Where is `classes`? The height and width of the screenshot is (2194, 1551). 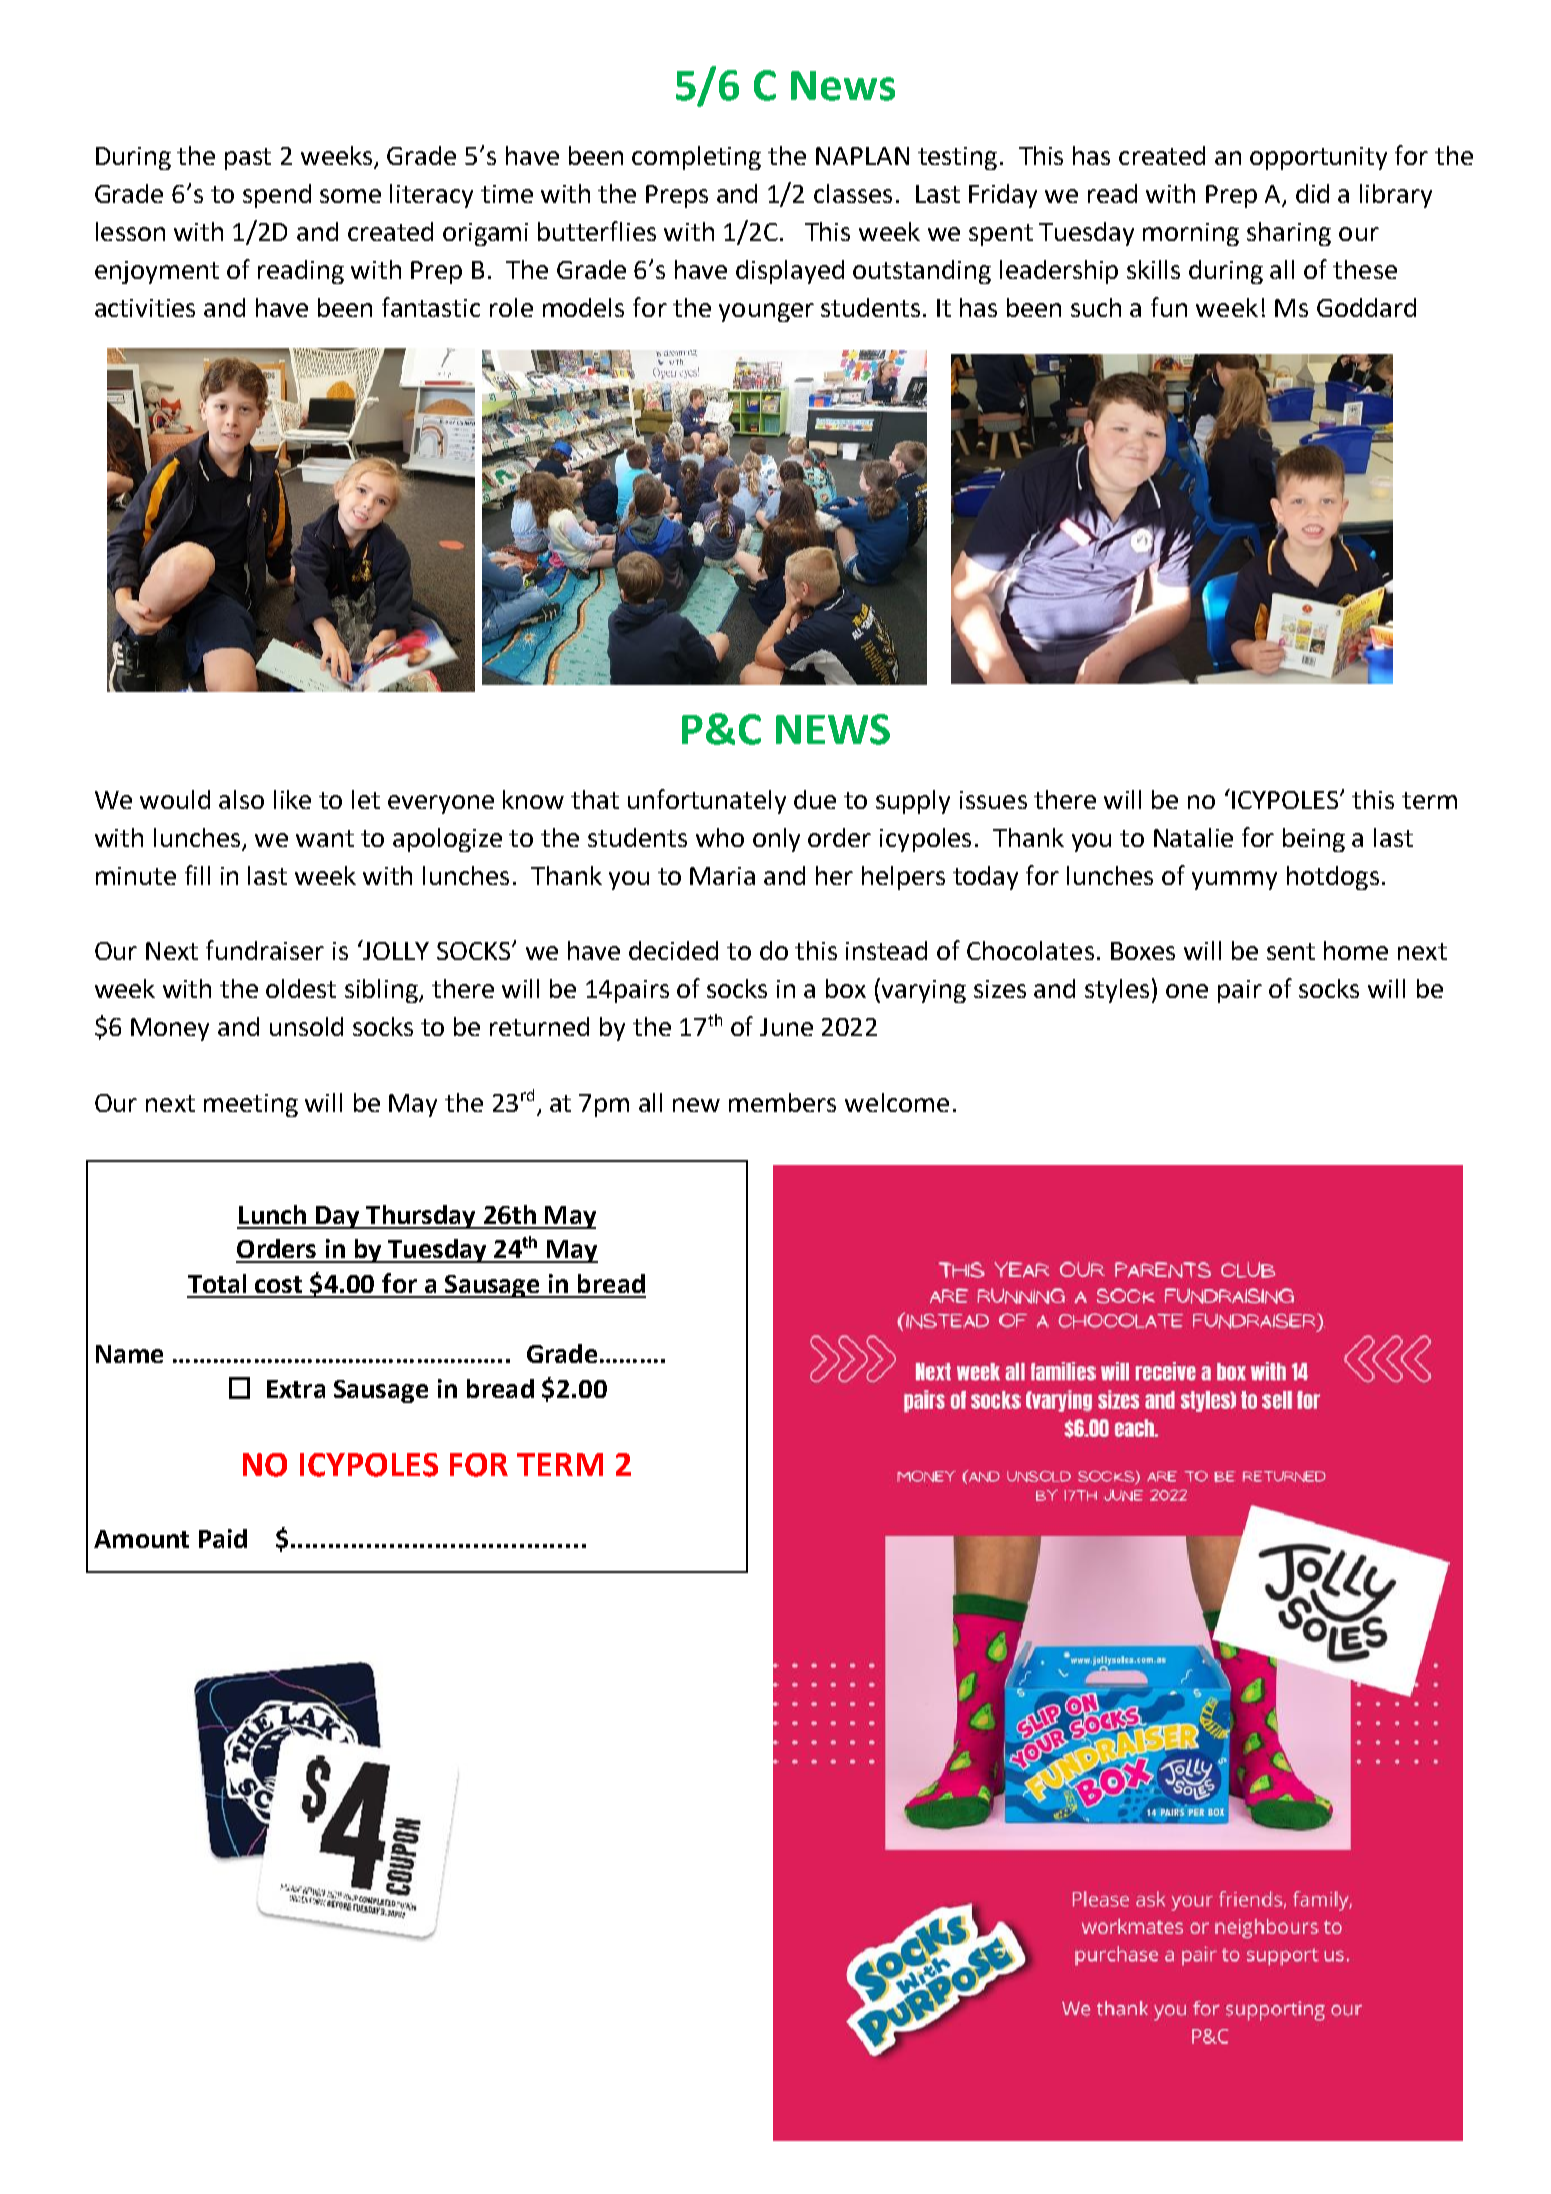
classes is located at coordinates (853, 193).
